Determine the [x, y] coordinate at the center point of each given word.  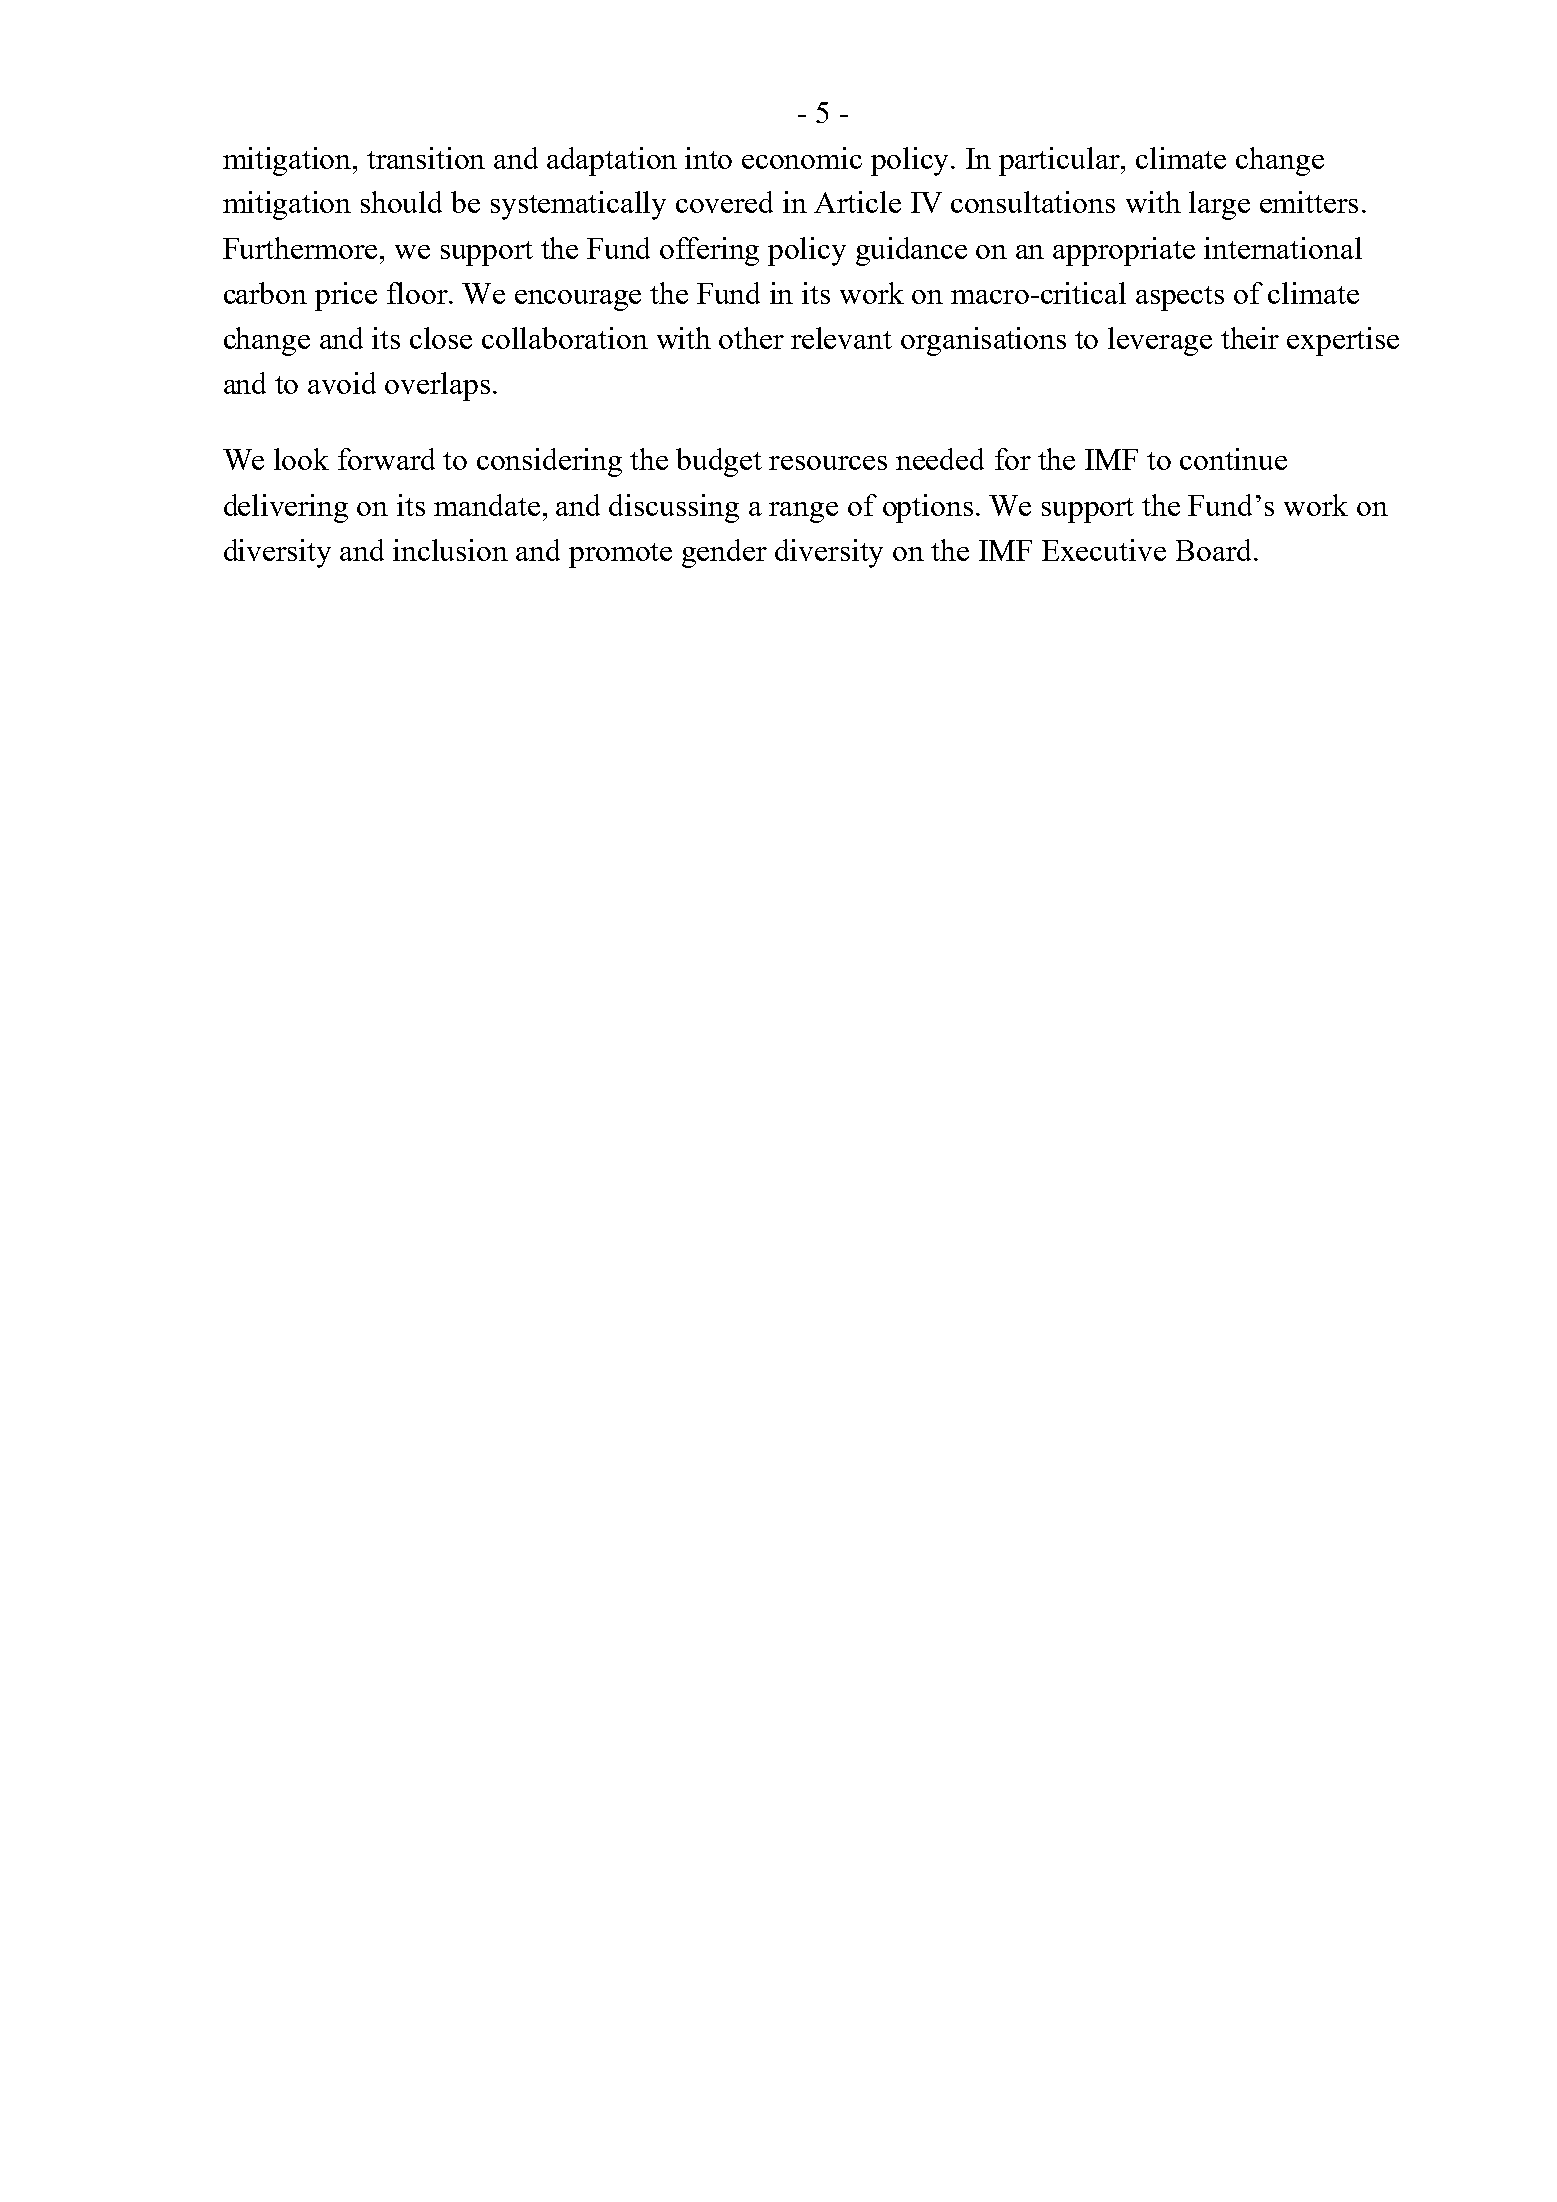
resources [828, 463]
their [1250, 338]
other [751, 338]
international [1283, 248]
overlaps [437, 386]
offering [709, 251]
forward [386, 459]
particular [1061, 161]
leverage [1160, 341]
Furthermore [302, 248]
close [441, 338]
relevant [841, 338]
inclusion [450, 550]
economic [802, 158]
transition [426, 158]
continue [1233, 459]
